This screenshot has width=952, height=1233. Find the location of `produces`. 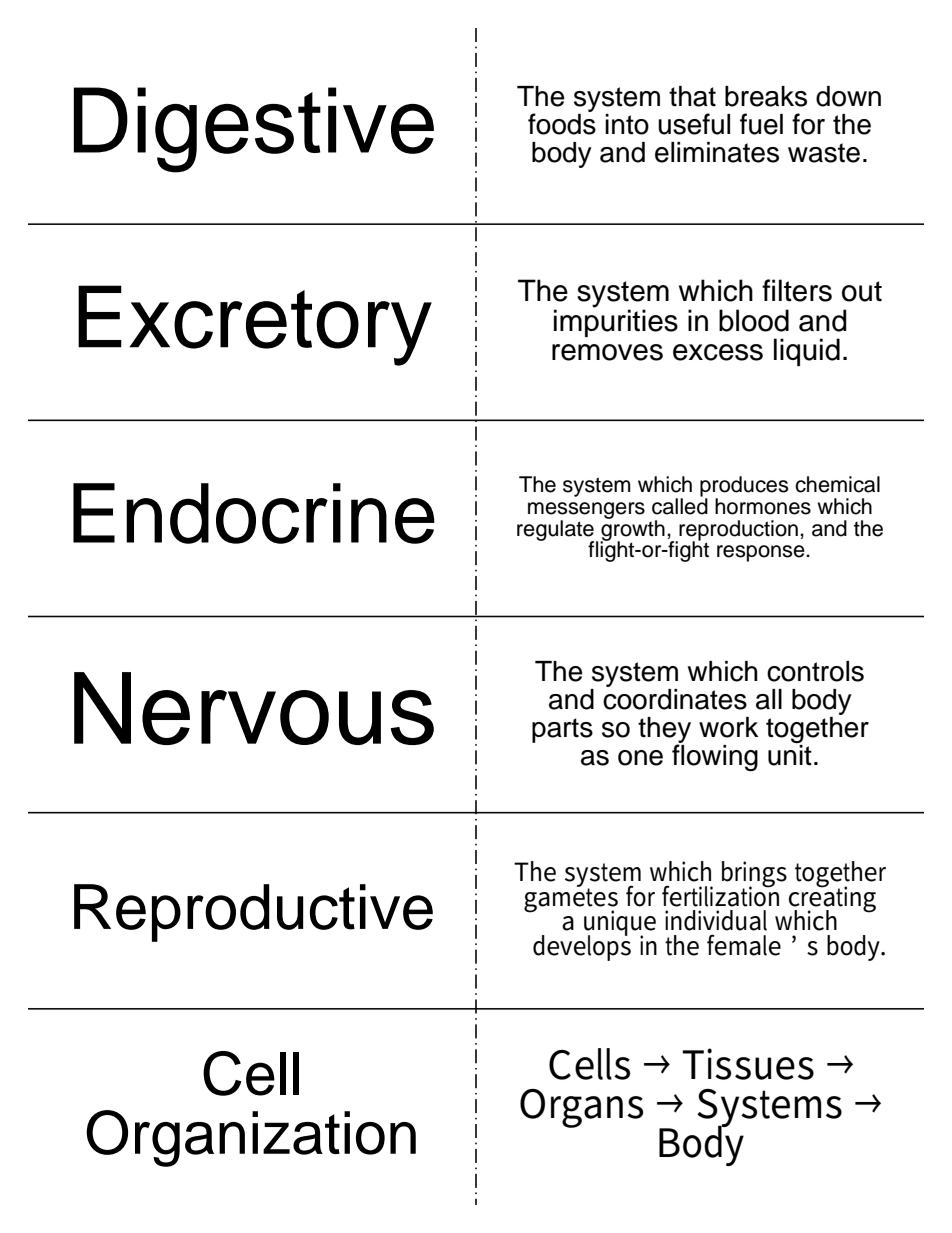

produces is located at coordinates (744, 487).
